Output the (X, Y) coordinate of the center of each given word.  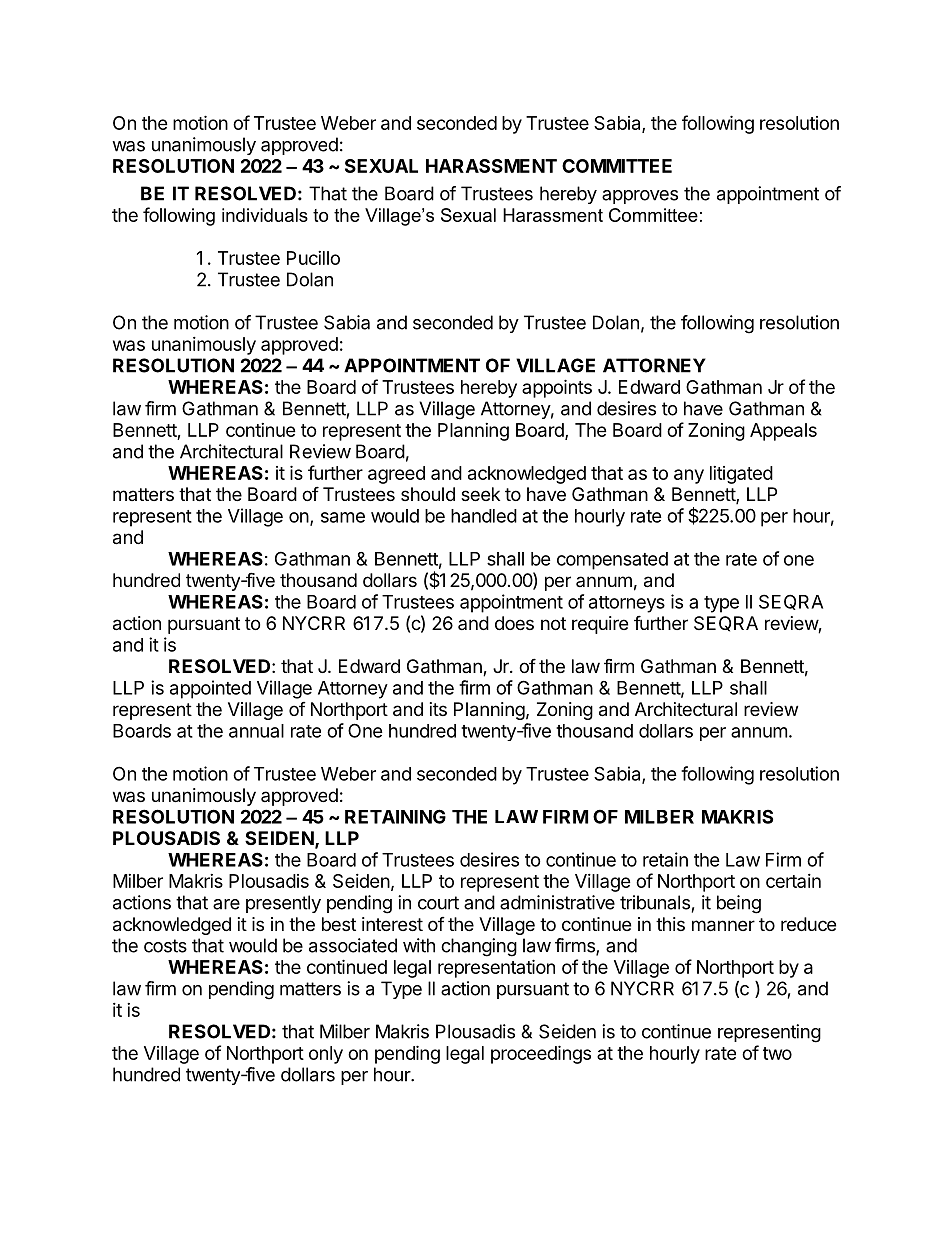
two (777, 1053)
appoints (557, 388)
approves (640, 197)
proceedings (541, 1054)
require (600, 625)
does (514, 623)
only (326, 1055)
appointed (210, 689)
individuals (265, 215)
